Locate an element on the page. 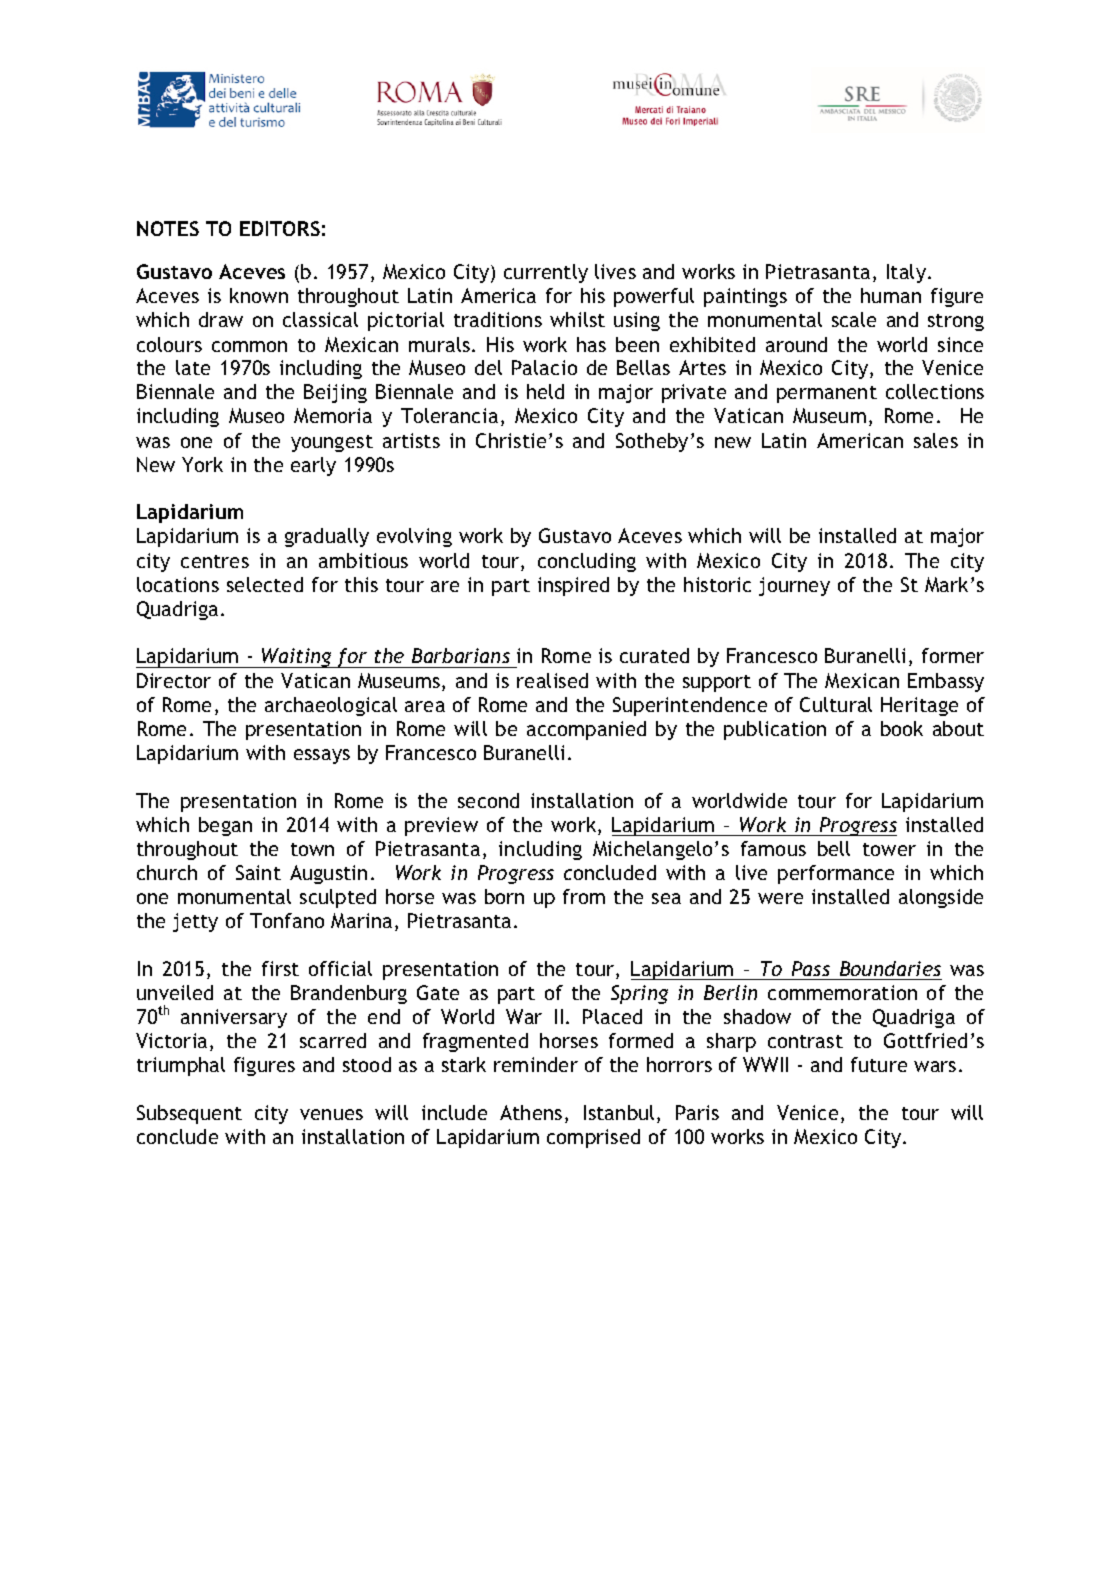 This image has height=1583, width=1120. Saint is located at coordinates (258, 872).
